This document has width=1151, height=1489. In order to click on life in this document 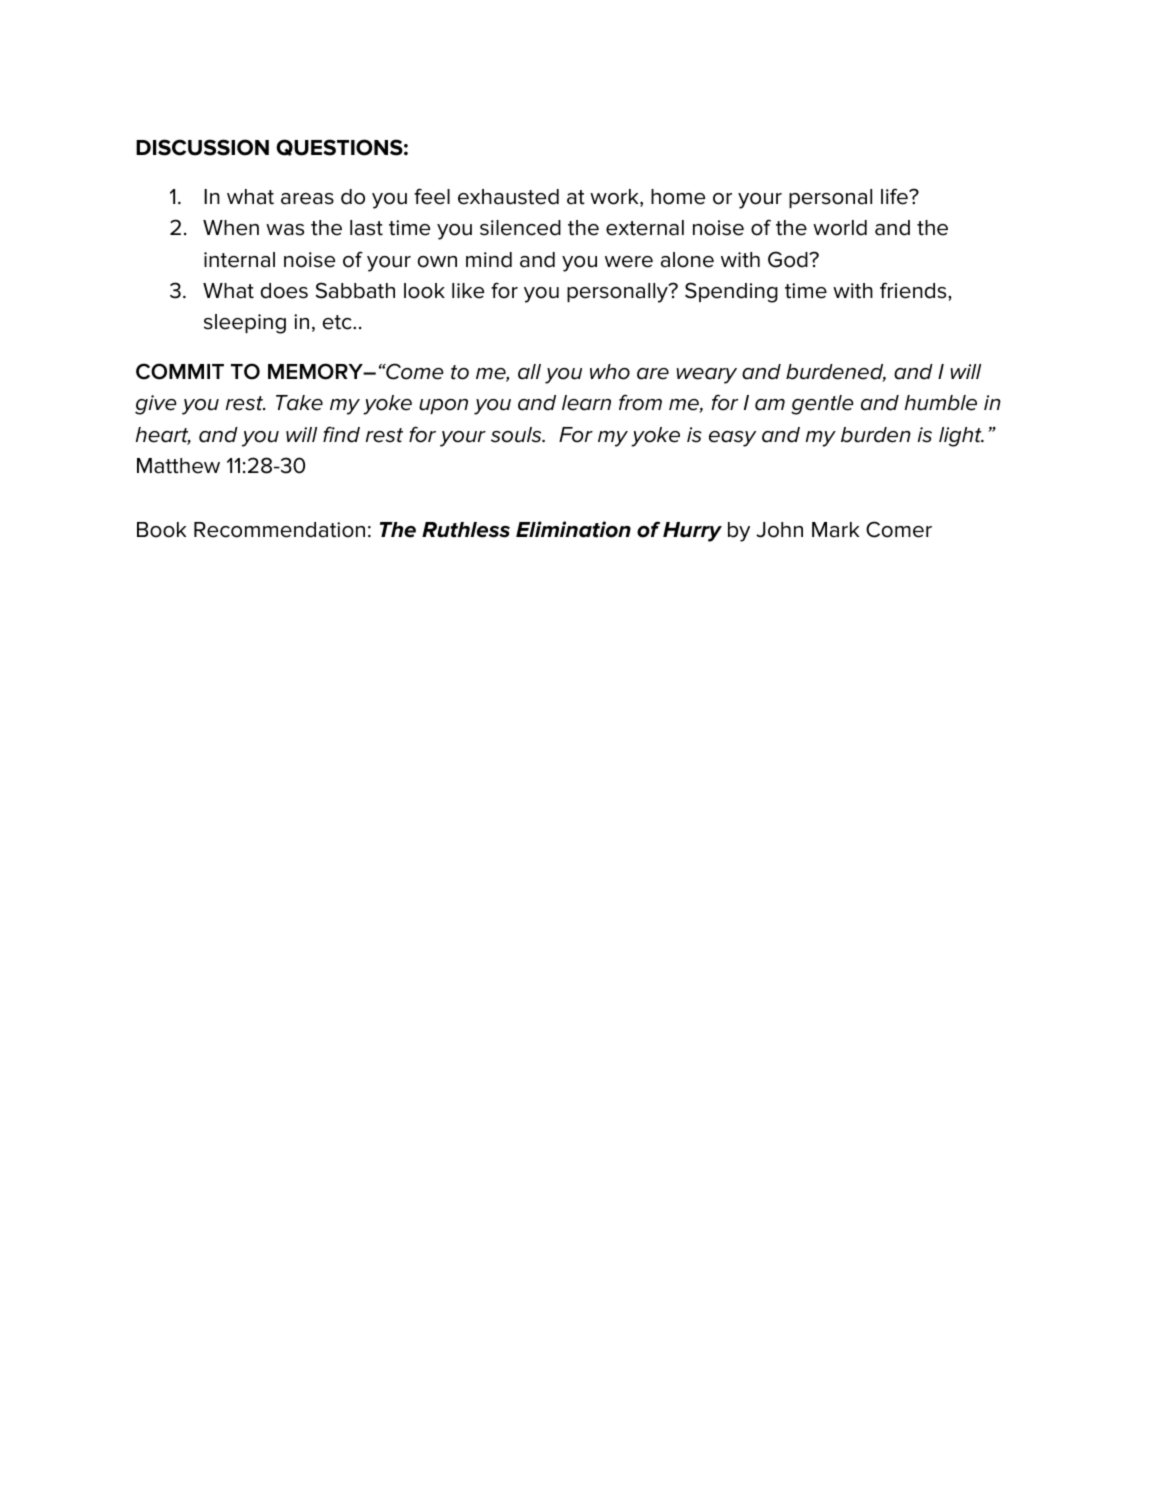, I will do `click(895, 196)`.
